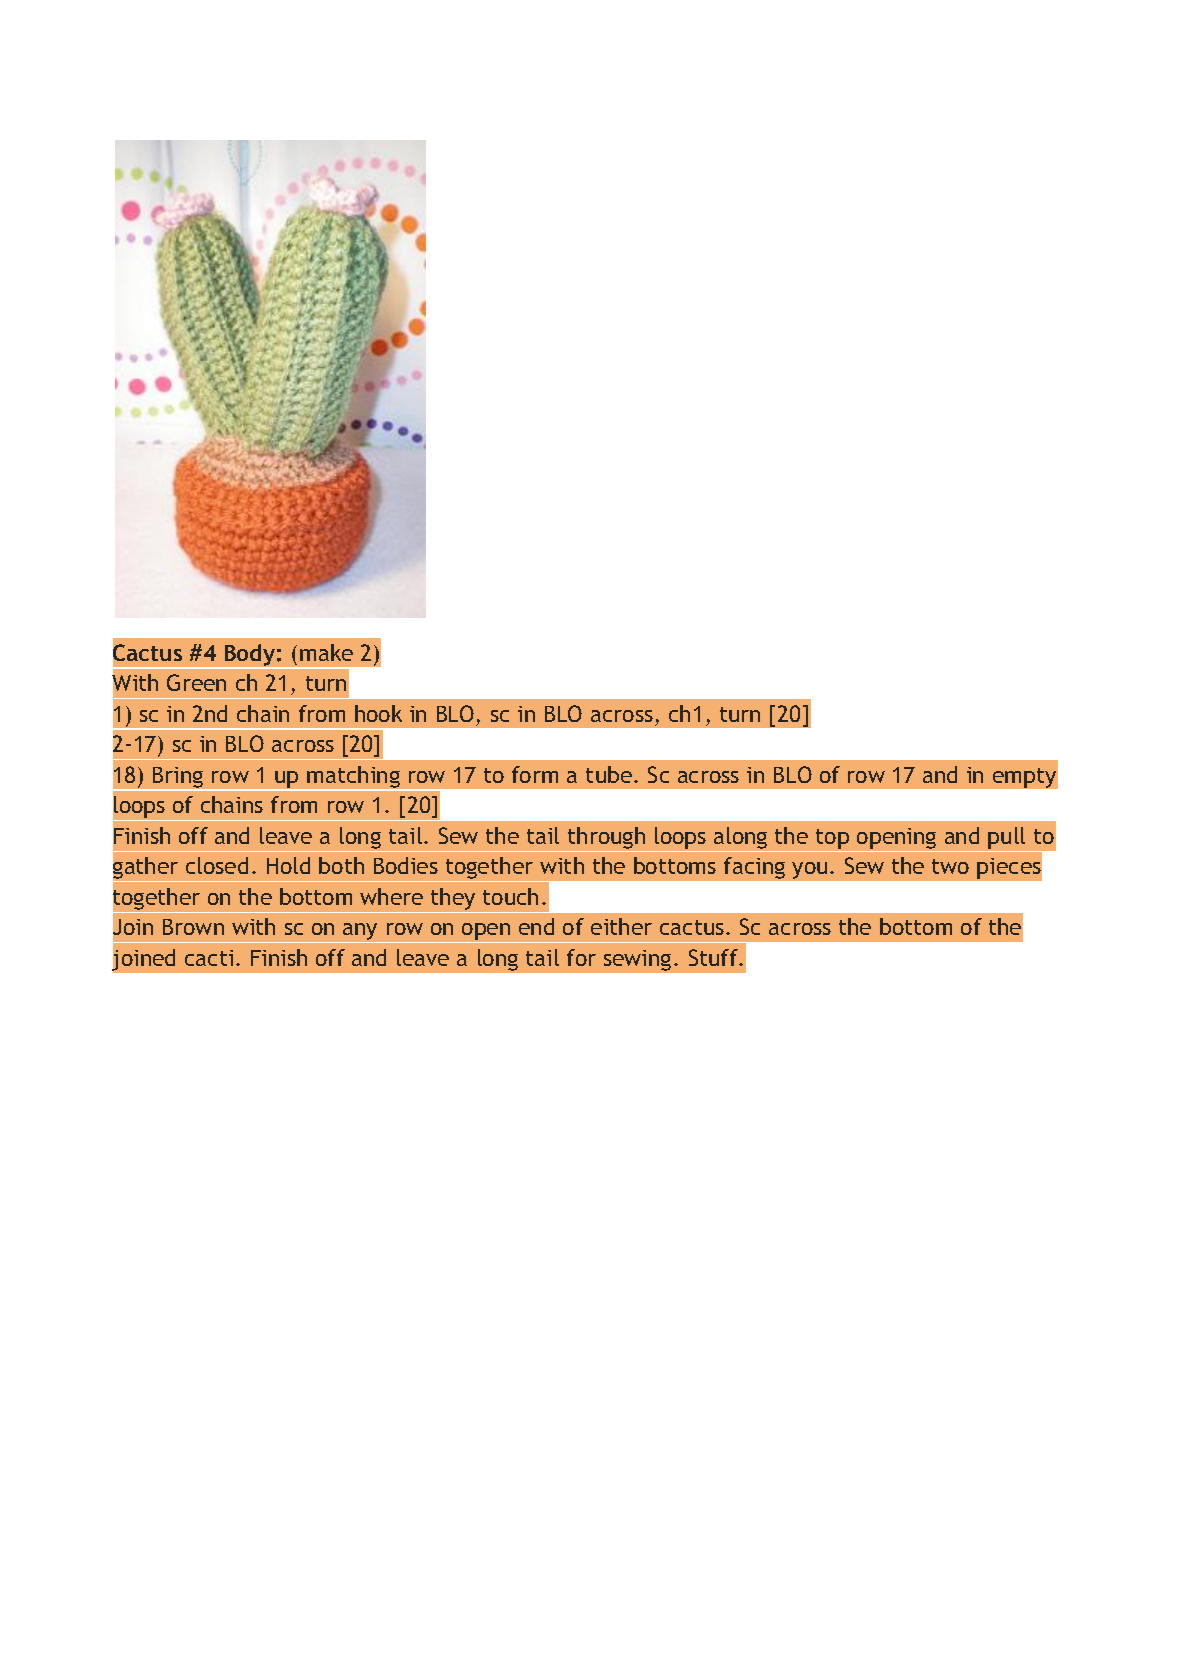  I want to click on pull, so click(1006, 838).
